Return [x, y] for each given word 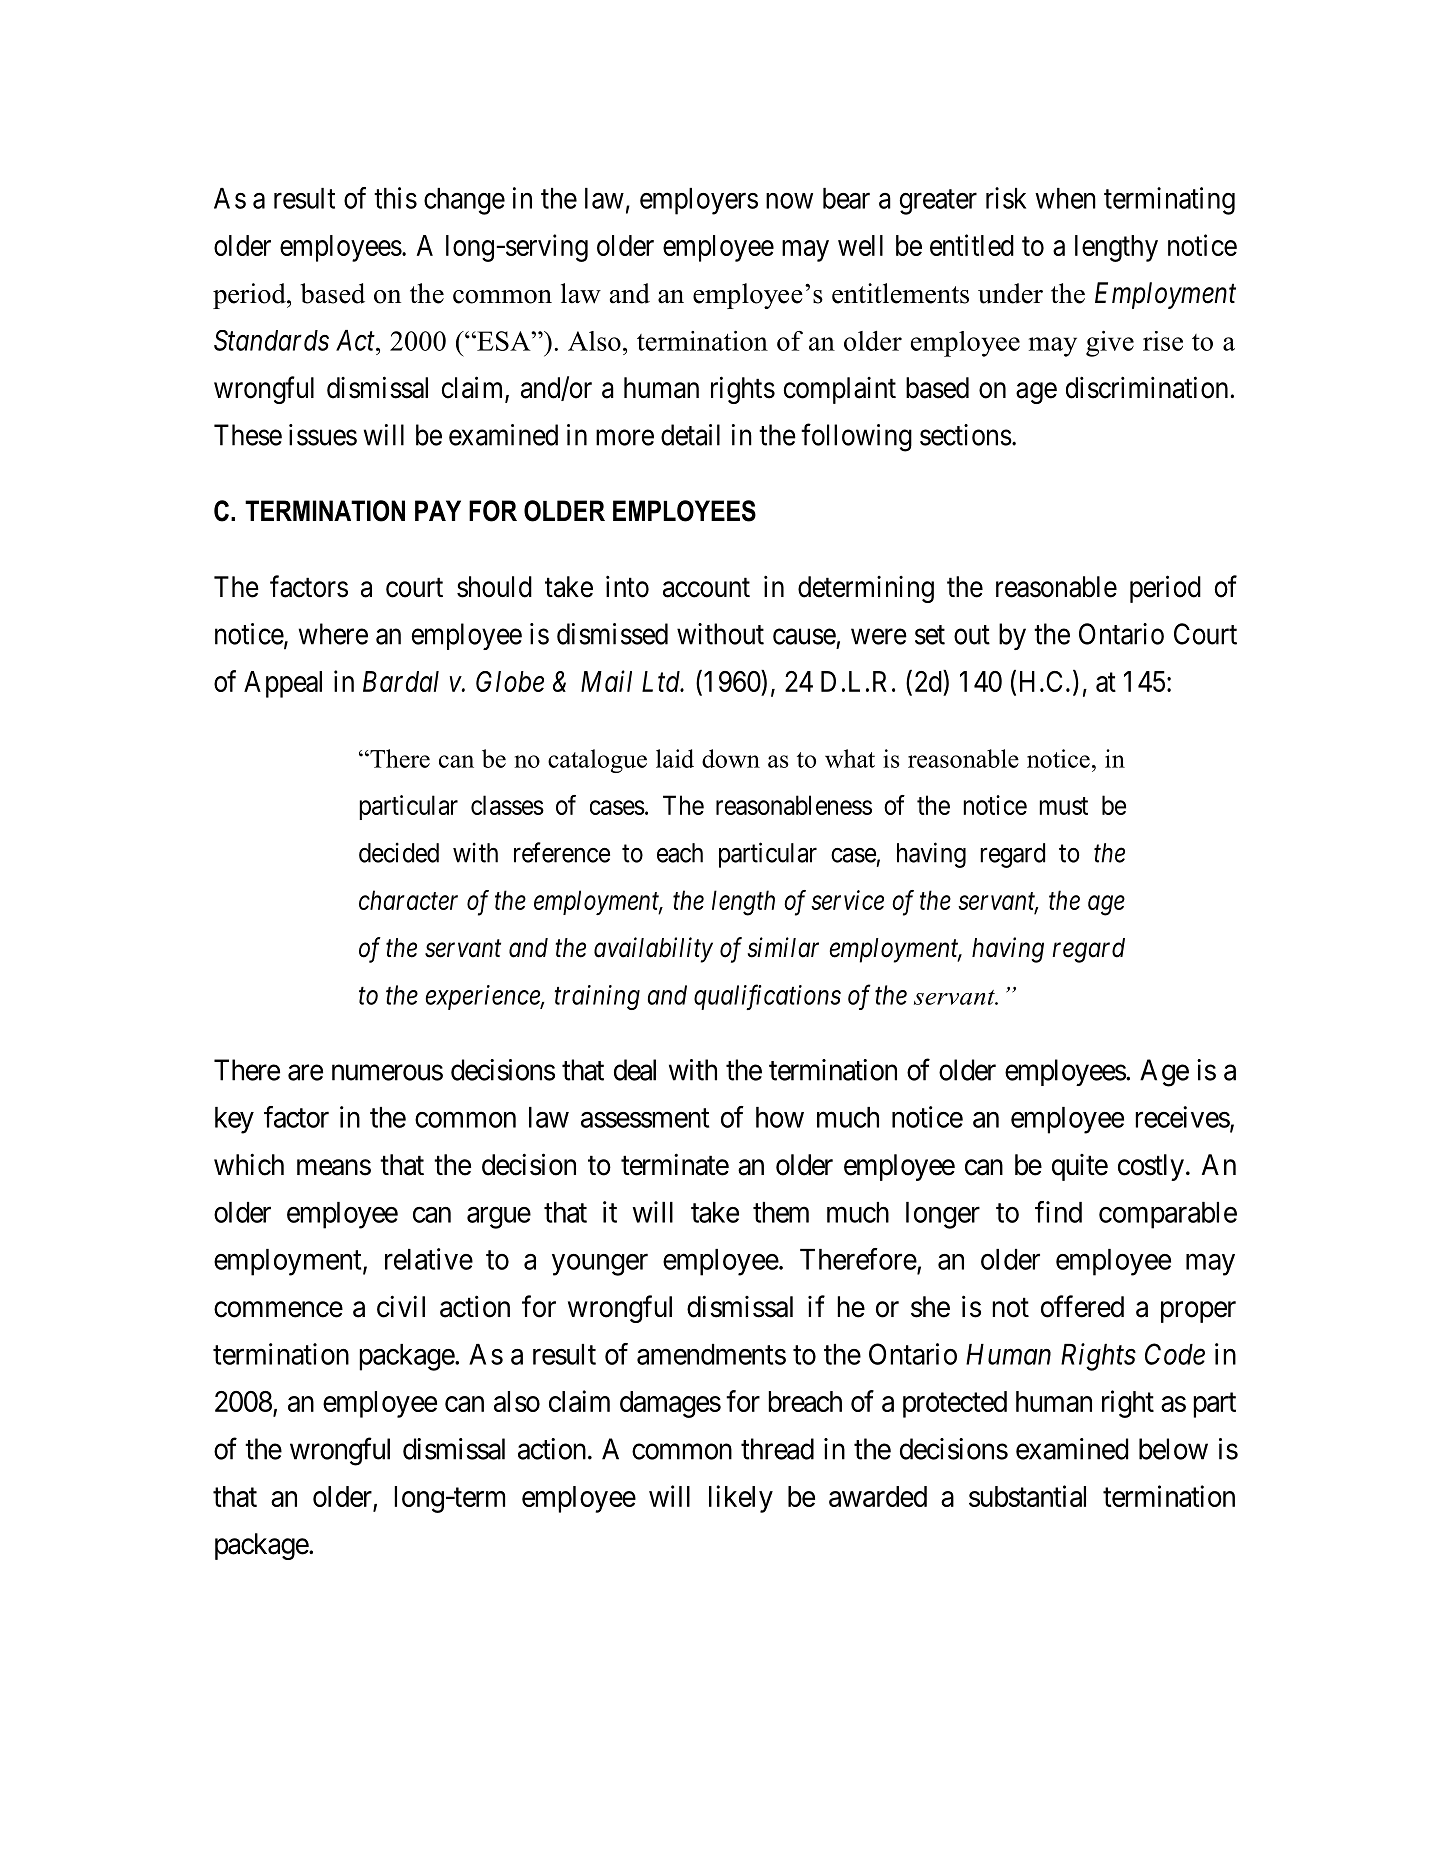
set [930, 635]
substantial [1027, 1496]
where [333, 634]
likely [741, 1499]
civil [401, 1306]
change [464, 201]
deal [635, 1070]
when [1065, 198]
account [706, 588]
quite [1080, 1167]
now [789, 201]
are [305, 1073]
